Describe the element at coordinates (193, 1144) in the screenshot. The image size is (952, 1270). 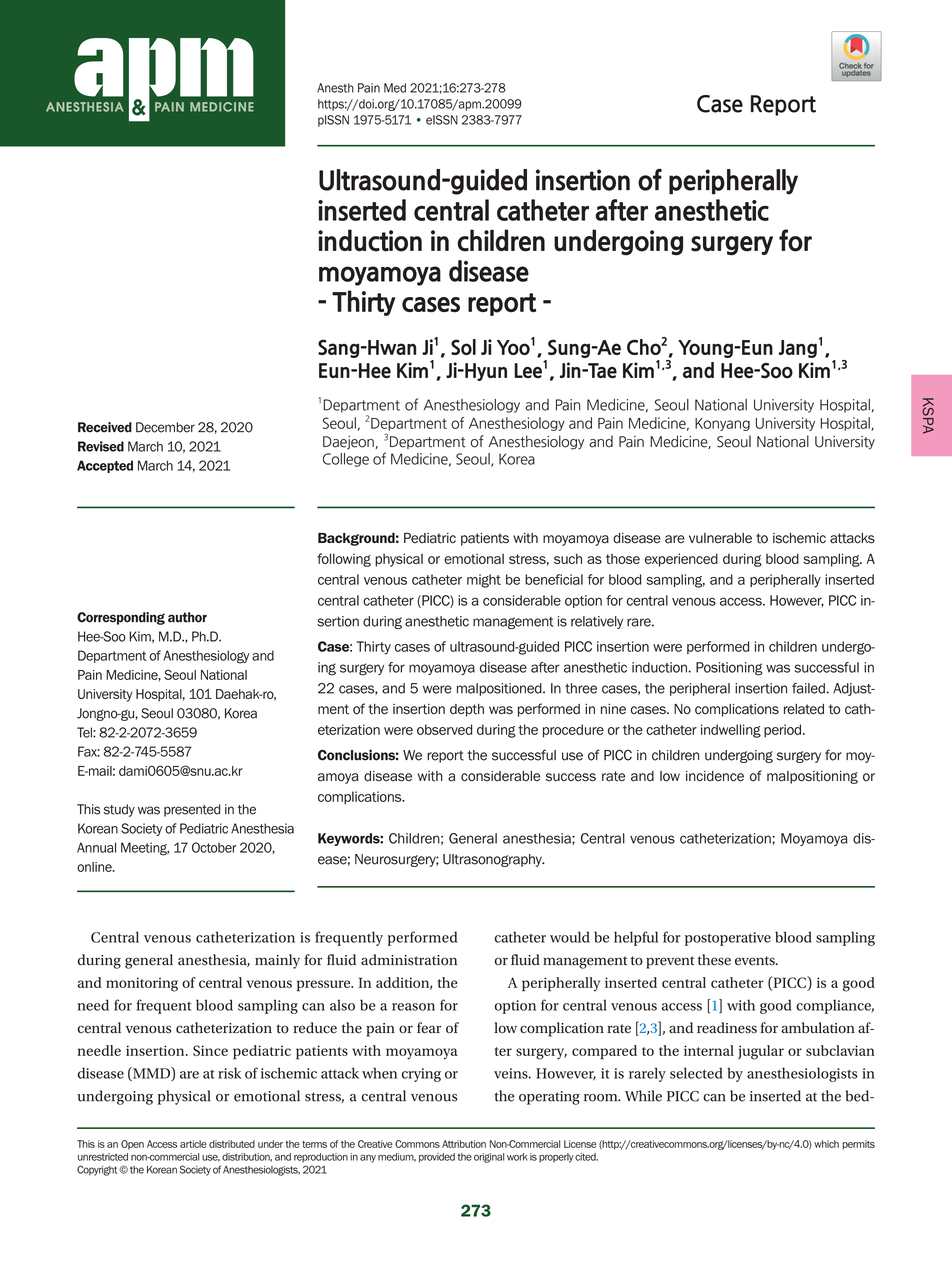
I see `article` at that location.
